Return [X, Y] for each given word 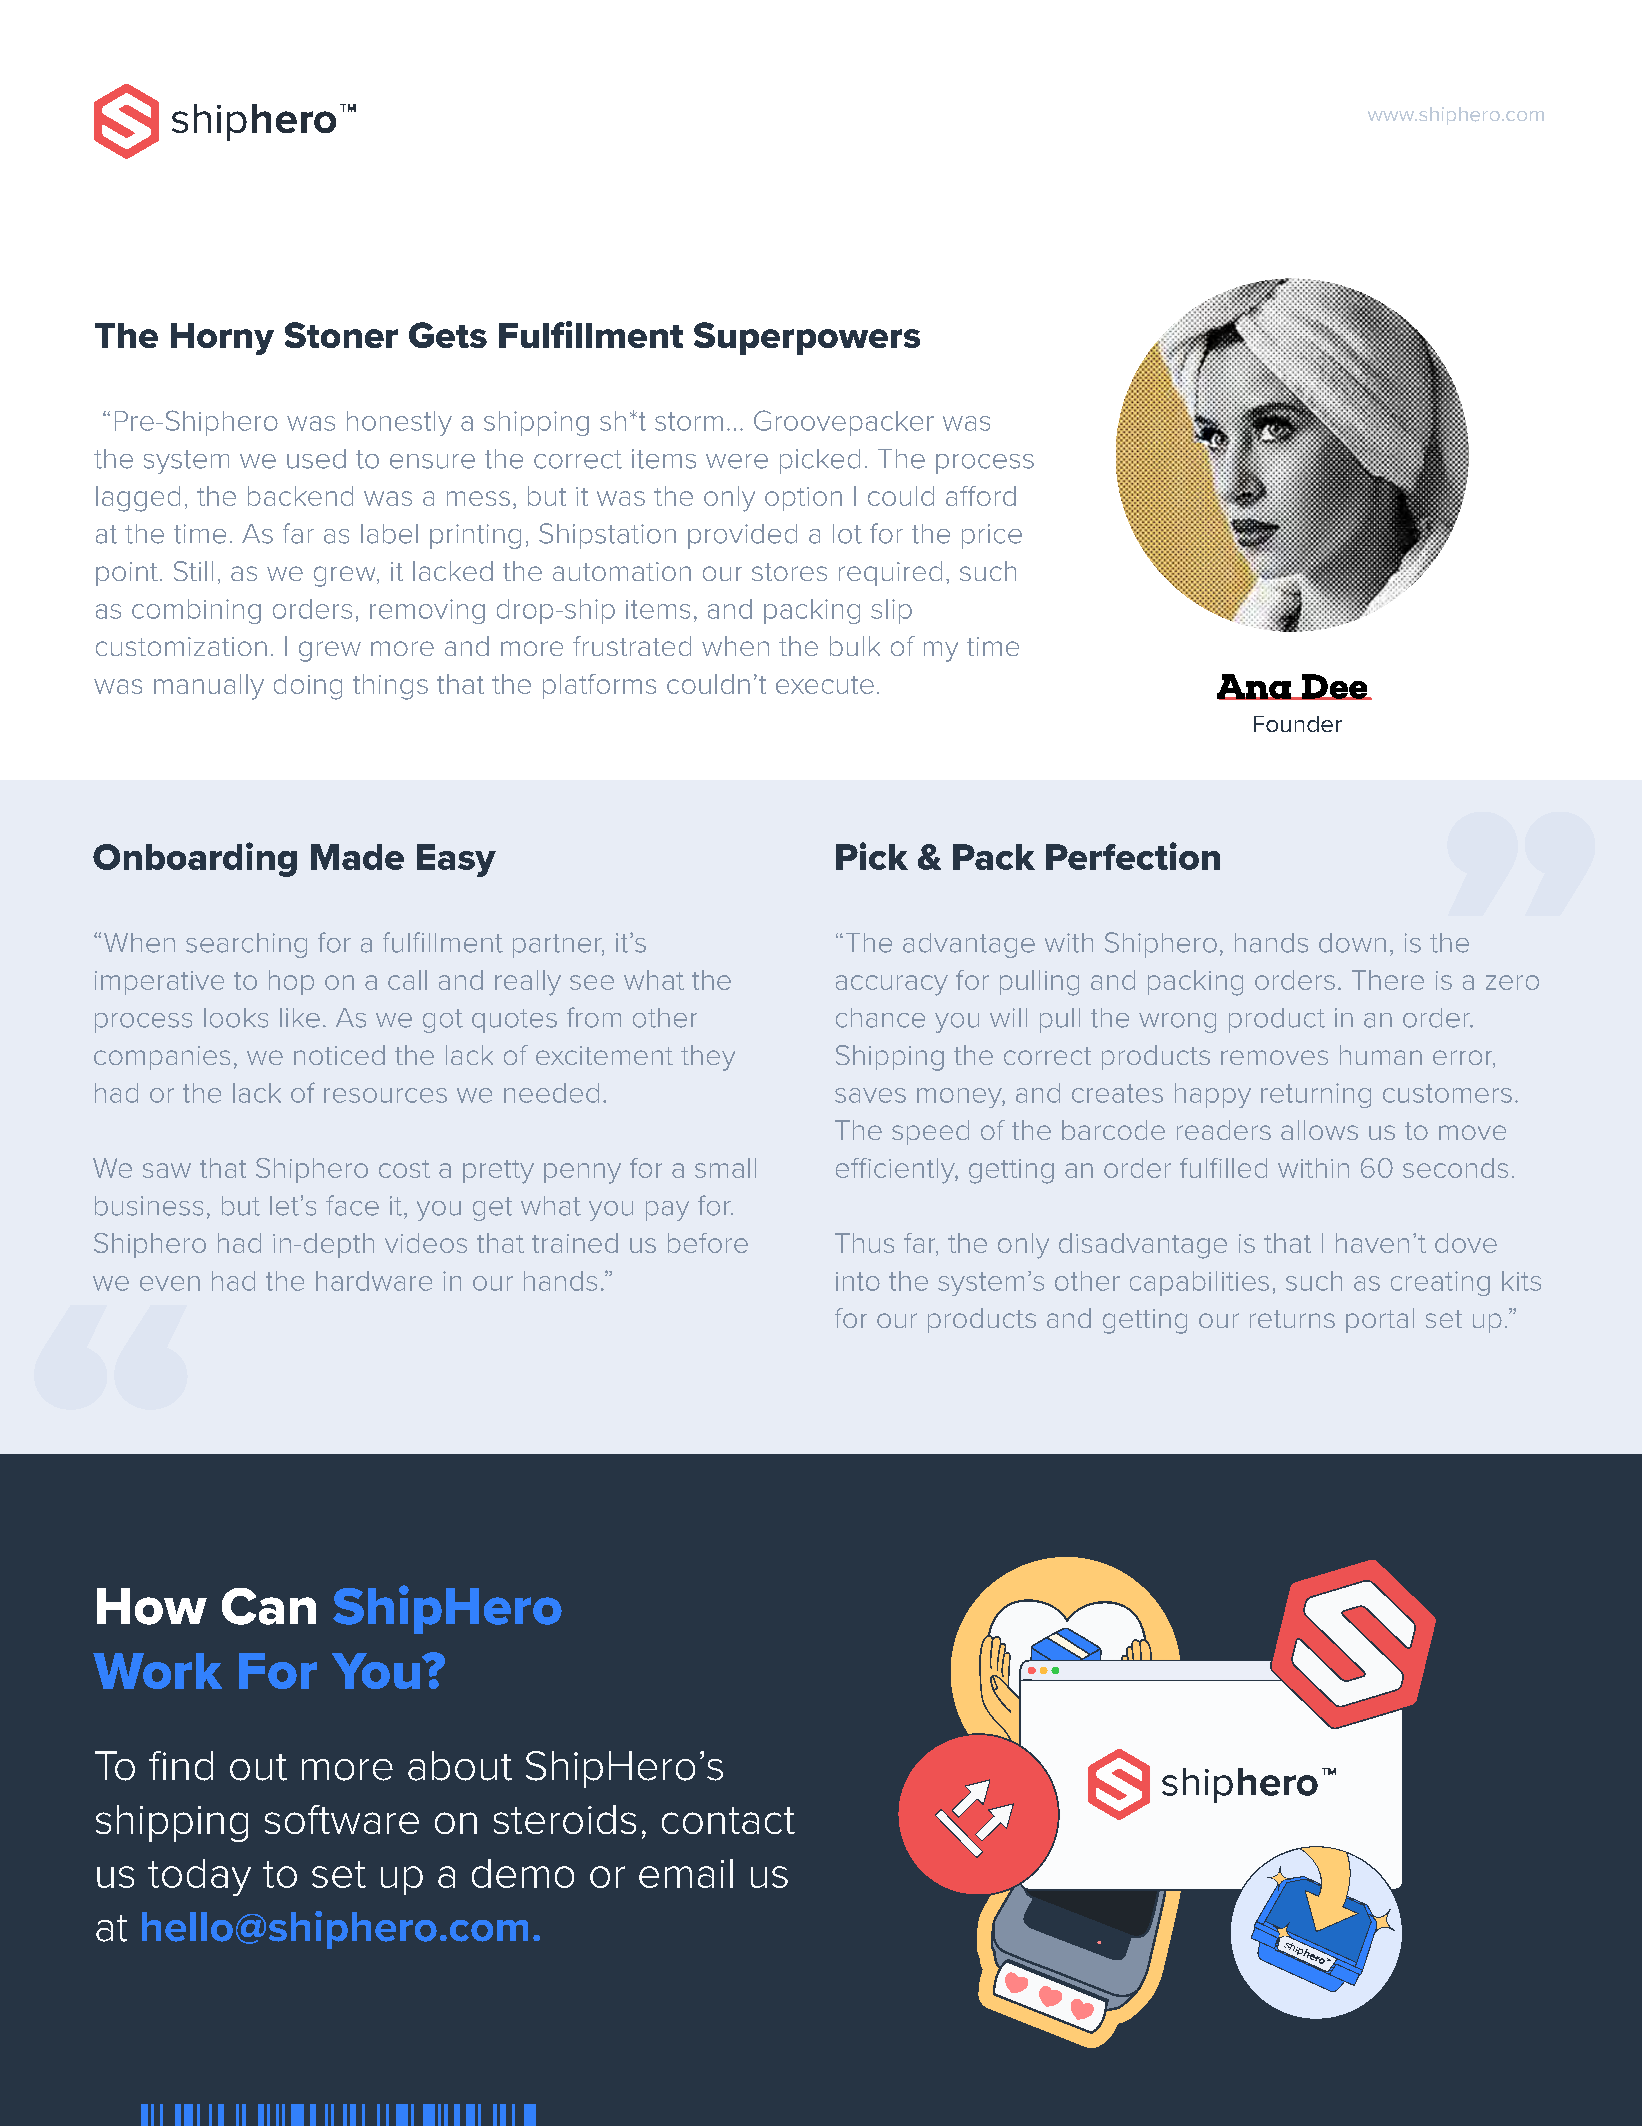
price [992, 536]
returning [1316, 1095]
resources [385, 1095]
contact [728, 1820]
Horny [222, 339]
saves [870, 1095]
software [342, 1819]
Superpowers [807, 338]
